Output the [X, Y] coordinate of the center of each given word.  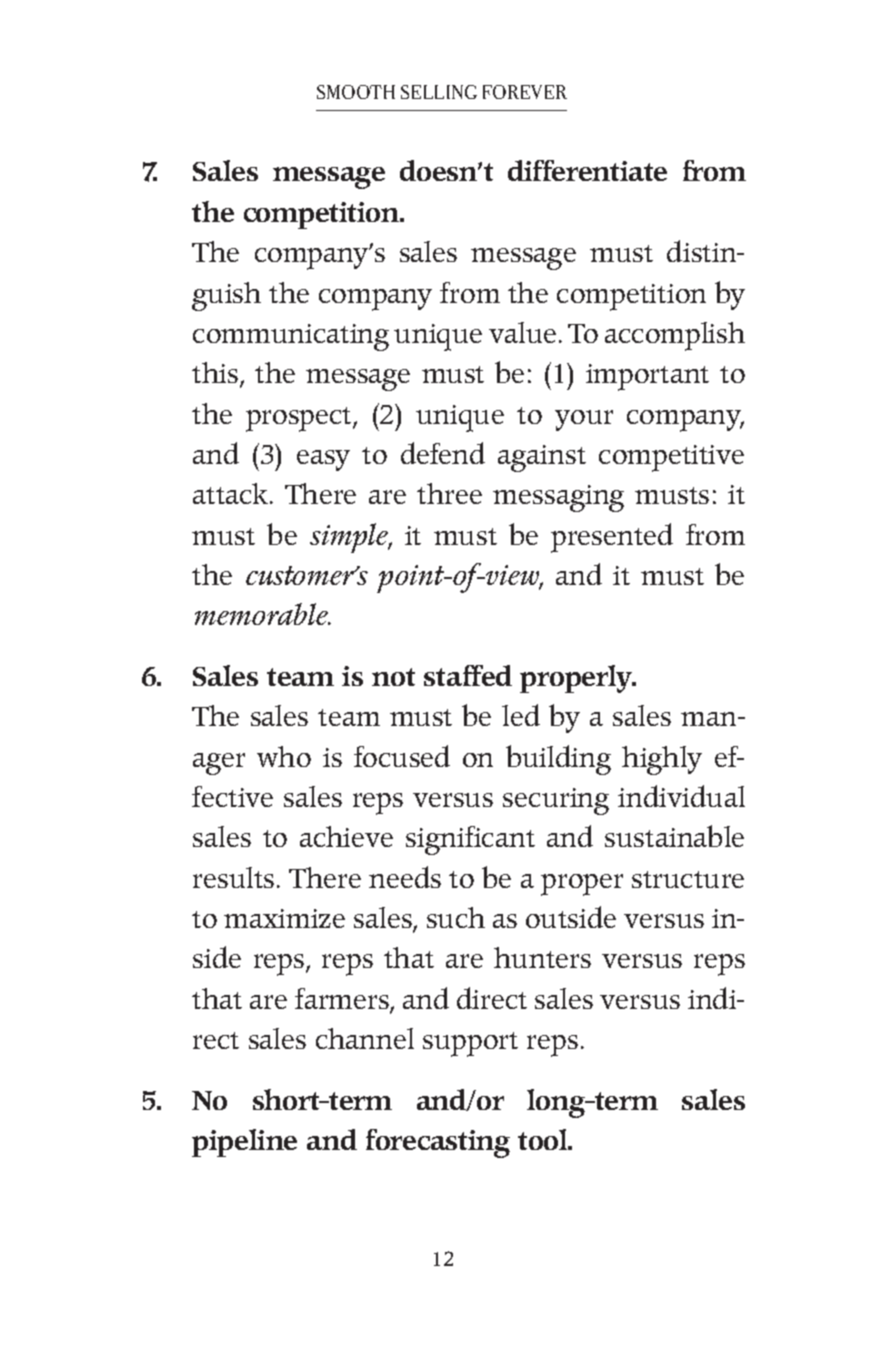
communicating [291, 337]
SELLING [439, 92]
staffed [468, 675]
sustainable [674, 836]
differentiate [587, 170]
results [233, 877]
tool [544, 1139]
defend [443, 453]
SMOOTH [356, 92]
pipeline [244, 1143]
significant [470, 840]
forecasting [438, 1143]
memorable [262, 614]
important [647, 377]
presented [612, 538]
